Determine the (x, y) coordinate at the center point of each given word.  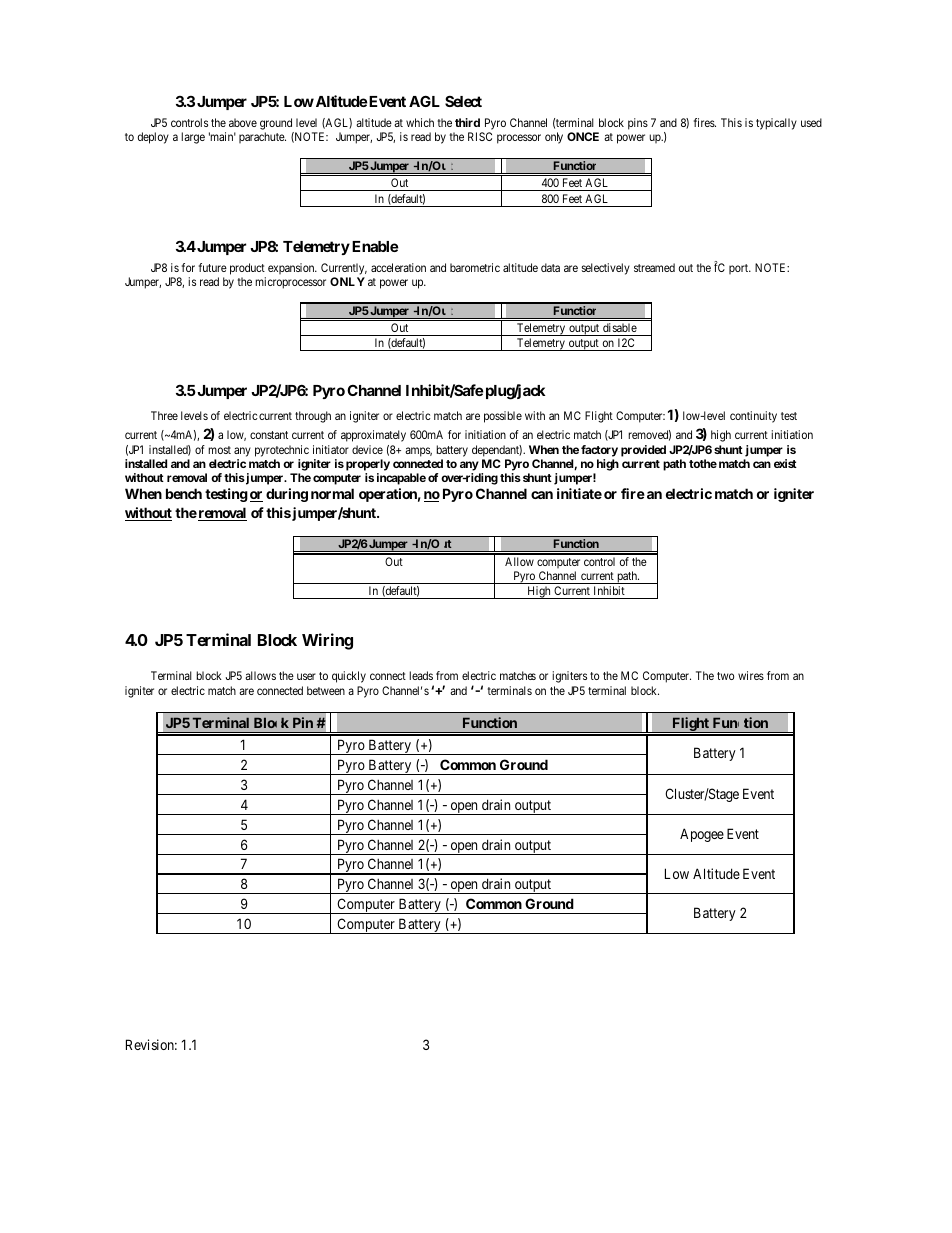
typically (776, 124)
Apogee (702, 835)
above (243, 122)
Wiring (327, 641)
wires (751, 675)
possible (503, 417)
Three (164, 415)
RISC (480, 136)
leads (421, 675)
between (326, 690)
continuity (753, 417)
